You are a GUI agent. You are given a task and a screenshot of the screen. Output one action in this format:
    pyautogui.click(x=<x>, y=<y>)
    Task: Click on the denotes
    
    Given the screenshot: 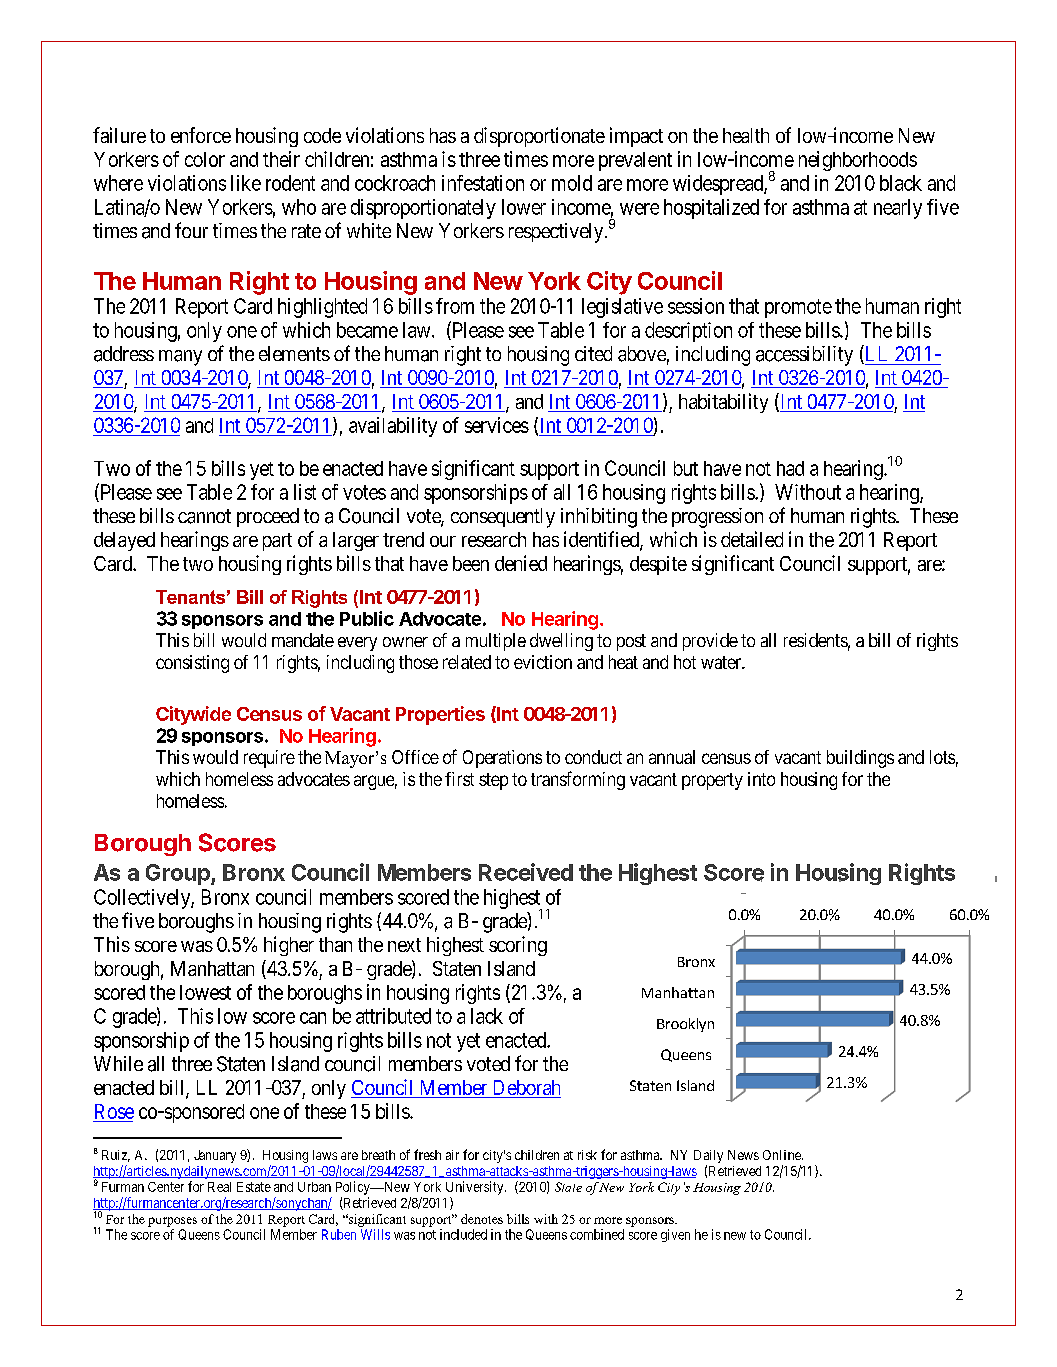 What is the action you would take?
    pyautogui.click(x=482, y=1219)
